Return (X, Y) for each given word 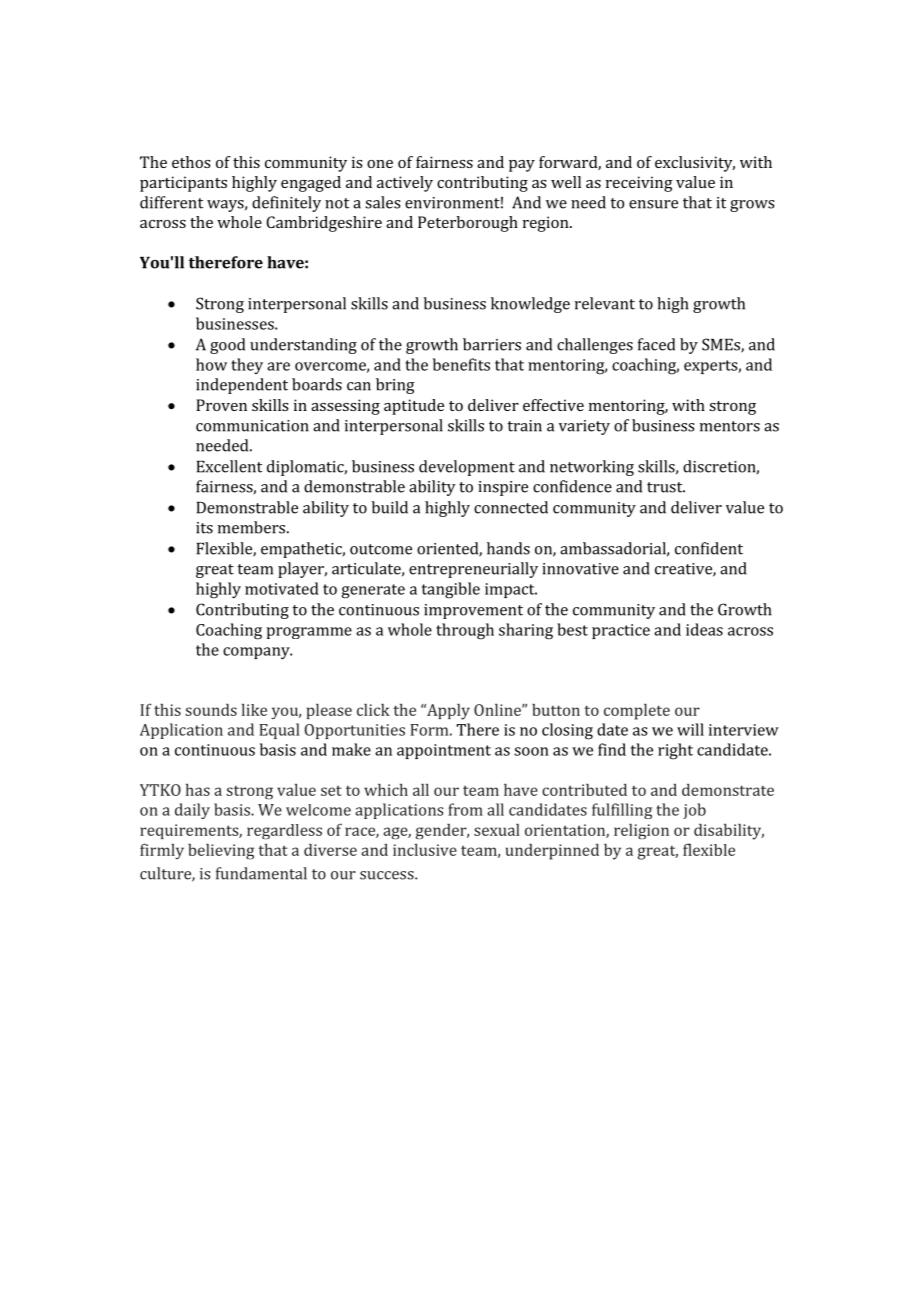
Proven (221, 405)
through (465, 631)
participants (183, 184)
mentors (730, 426)
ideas (704, 629)
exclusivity (695, 164)
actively (405, 184)
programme (309, 633)
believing (221, 852)
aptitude (414, 407)
